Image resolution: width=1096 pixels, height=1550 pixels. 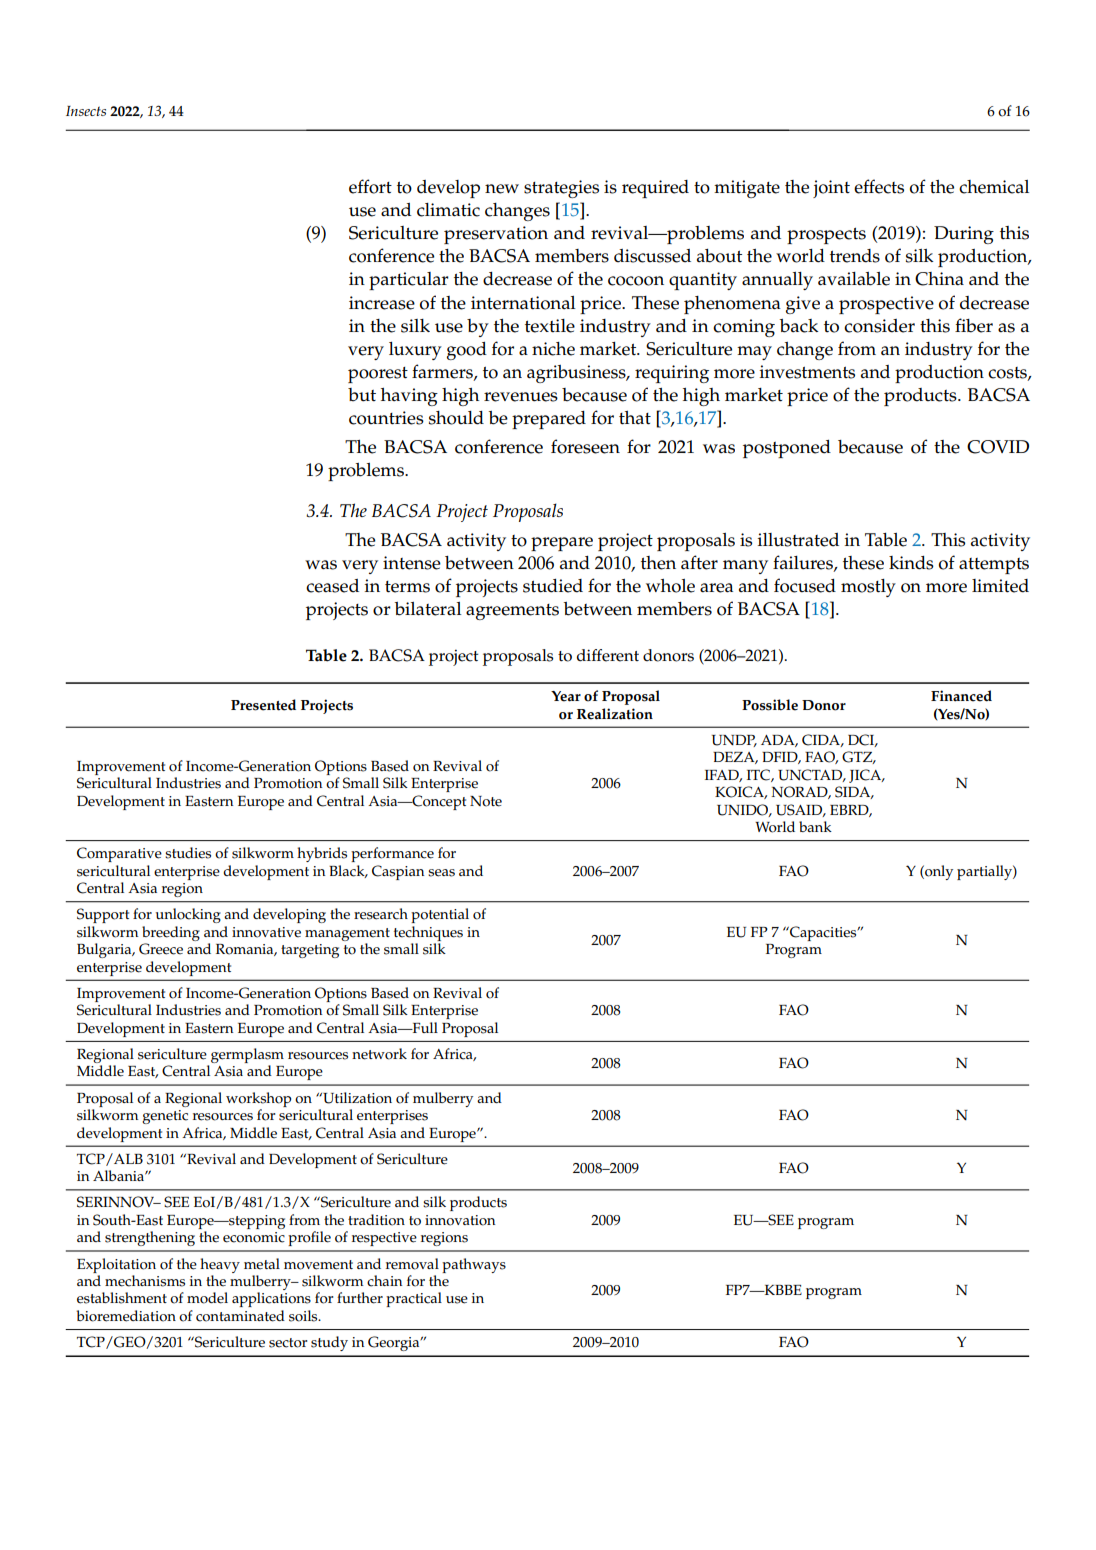 I want to click on bank, so click(x=815, y=826).
